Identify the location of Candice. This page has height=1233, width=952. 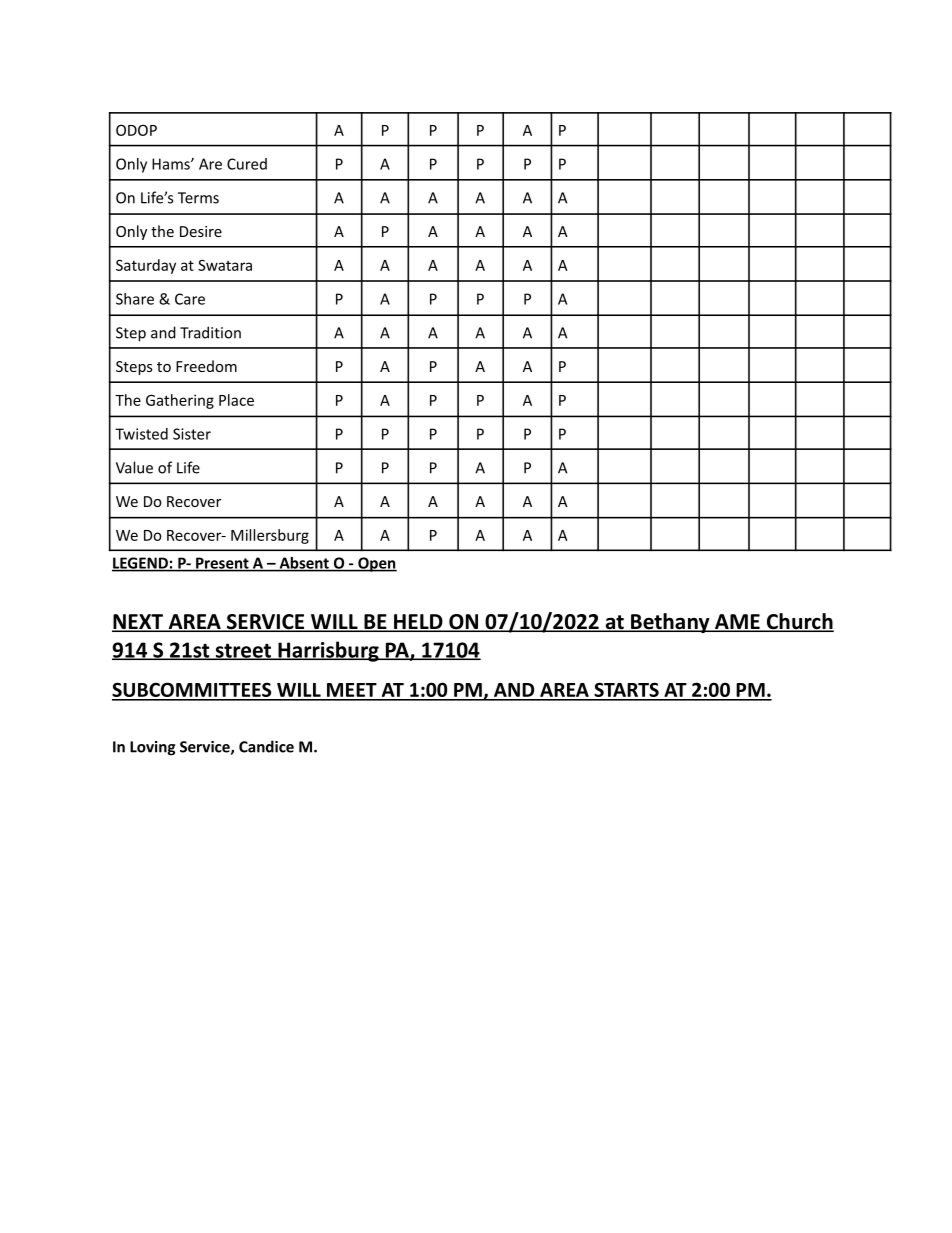
(266, 746).
